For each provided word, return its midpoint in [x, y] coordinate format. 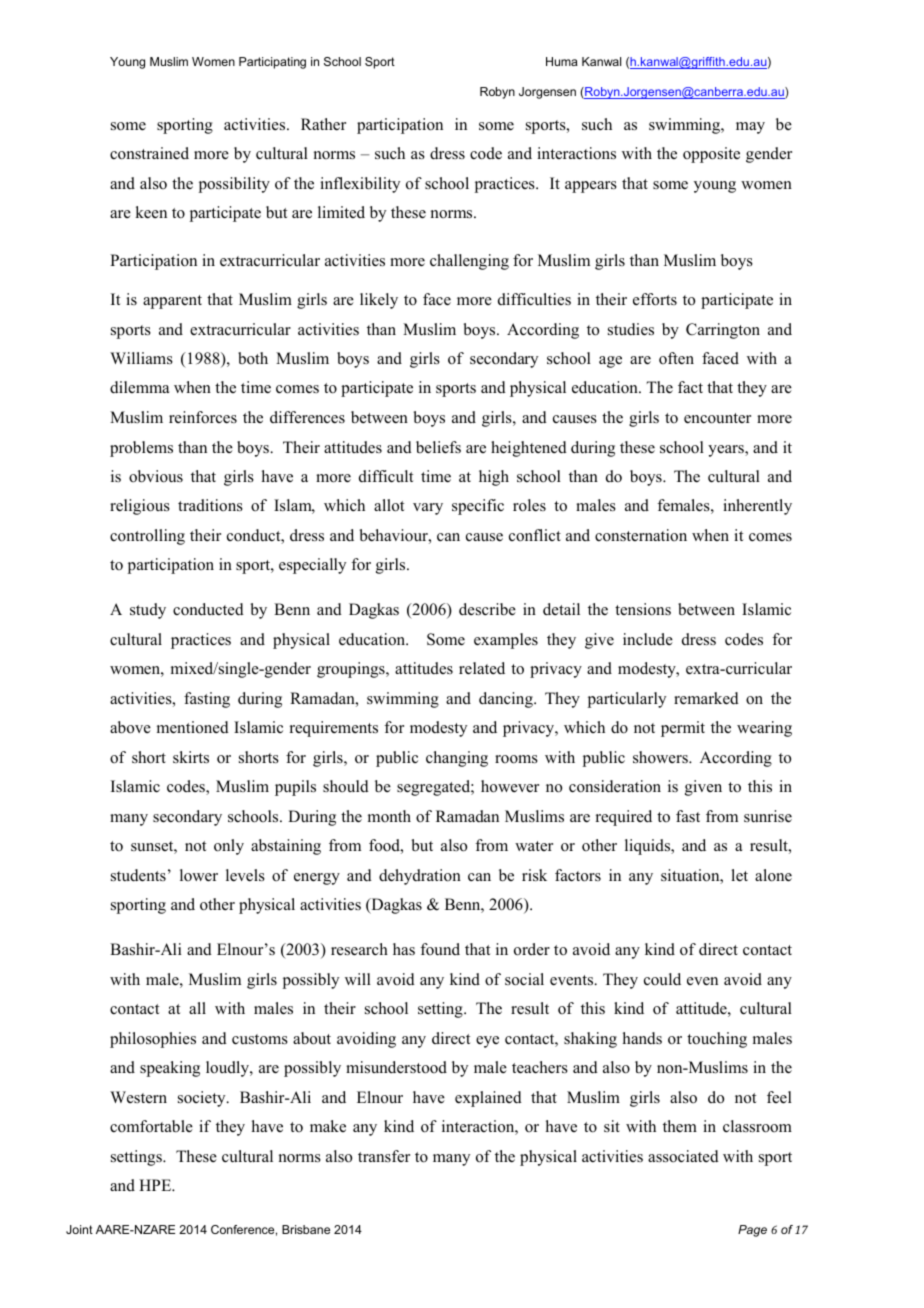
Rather [323, 124]
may [750, 128]
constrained [149, 153]
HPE [156, 1185]
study [148, 611]
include [648, 639]
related [482, 668]
